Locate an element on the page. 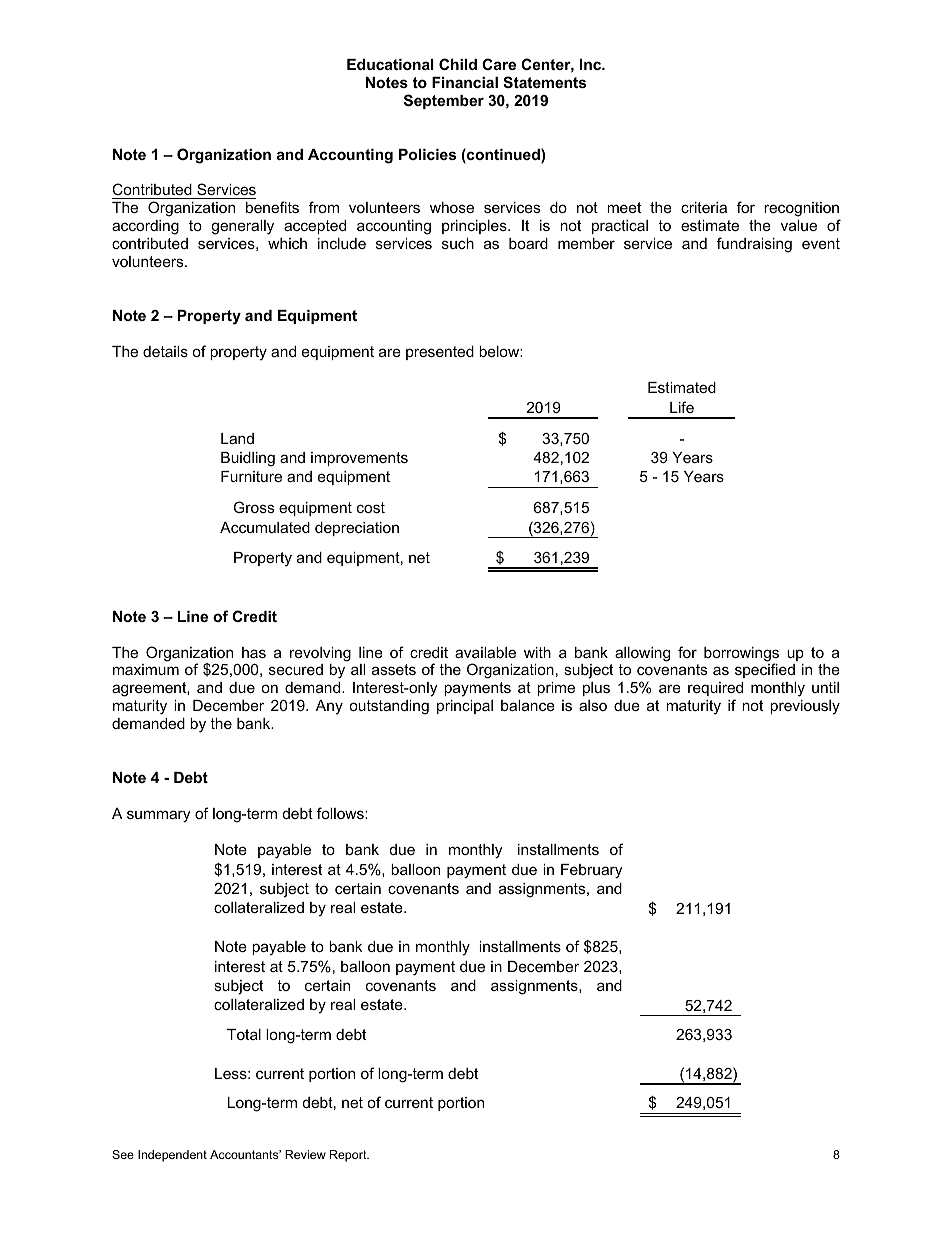  benefits is located at coordinates (272, 207).
